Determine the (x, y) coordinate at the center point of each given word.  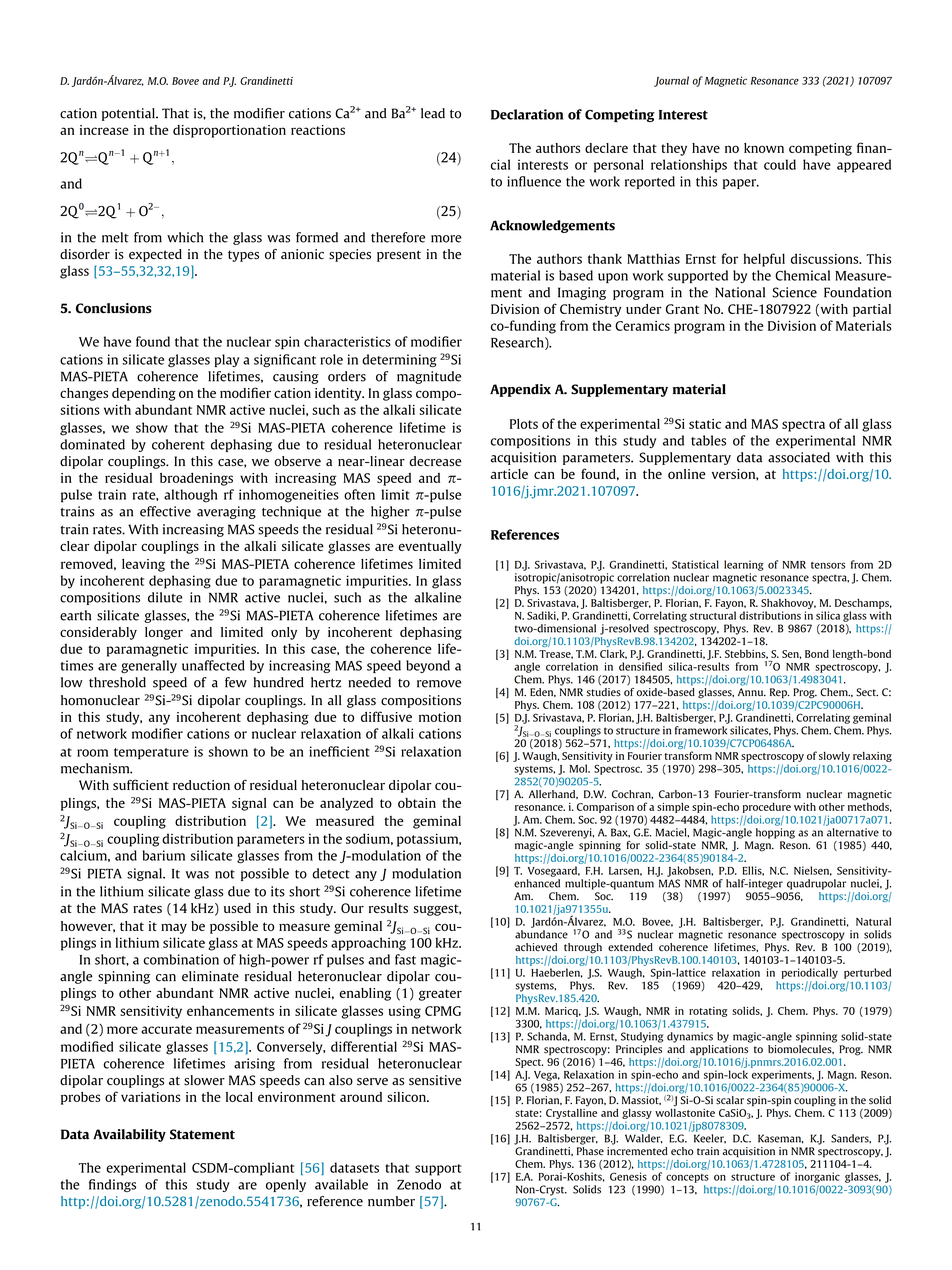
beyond (428, 666)
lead (433, 113)
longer (164, 633)
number (391, 1201)
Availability (129, 1135)
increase (104, 130)
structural (713, 615)
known (764, 148)
